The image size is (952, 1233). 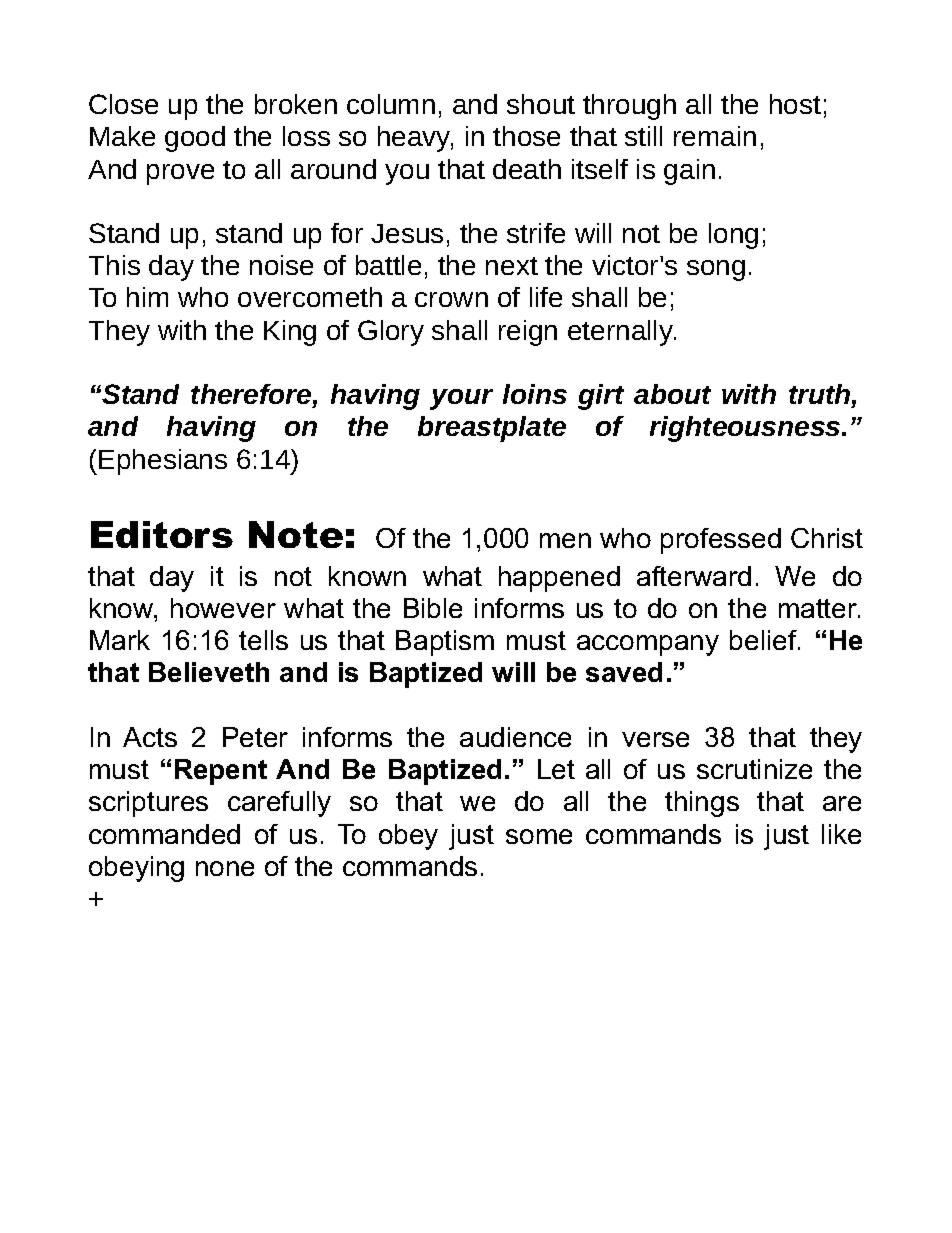 What do you see at coordinates (164, 834) in the screenshot?
I see `commanded` at bounding box center [164, 834].
